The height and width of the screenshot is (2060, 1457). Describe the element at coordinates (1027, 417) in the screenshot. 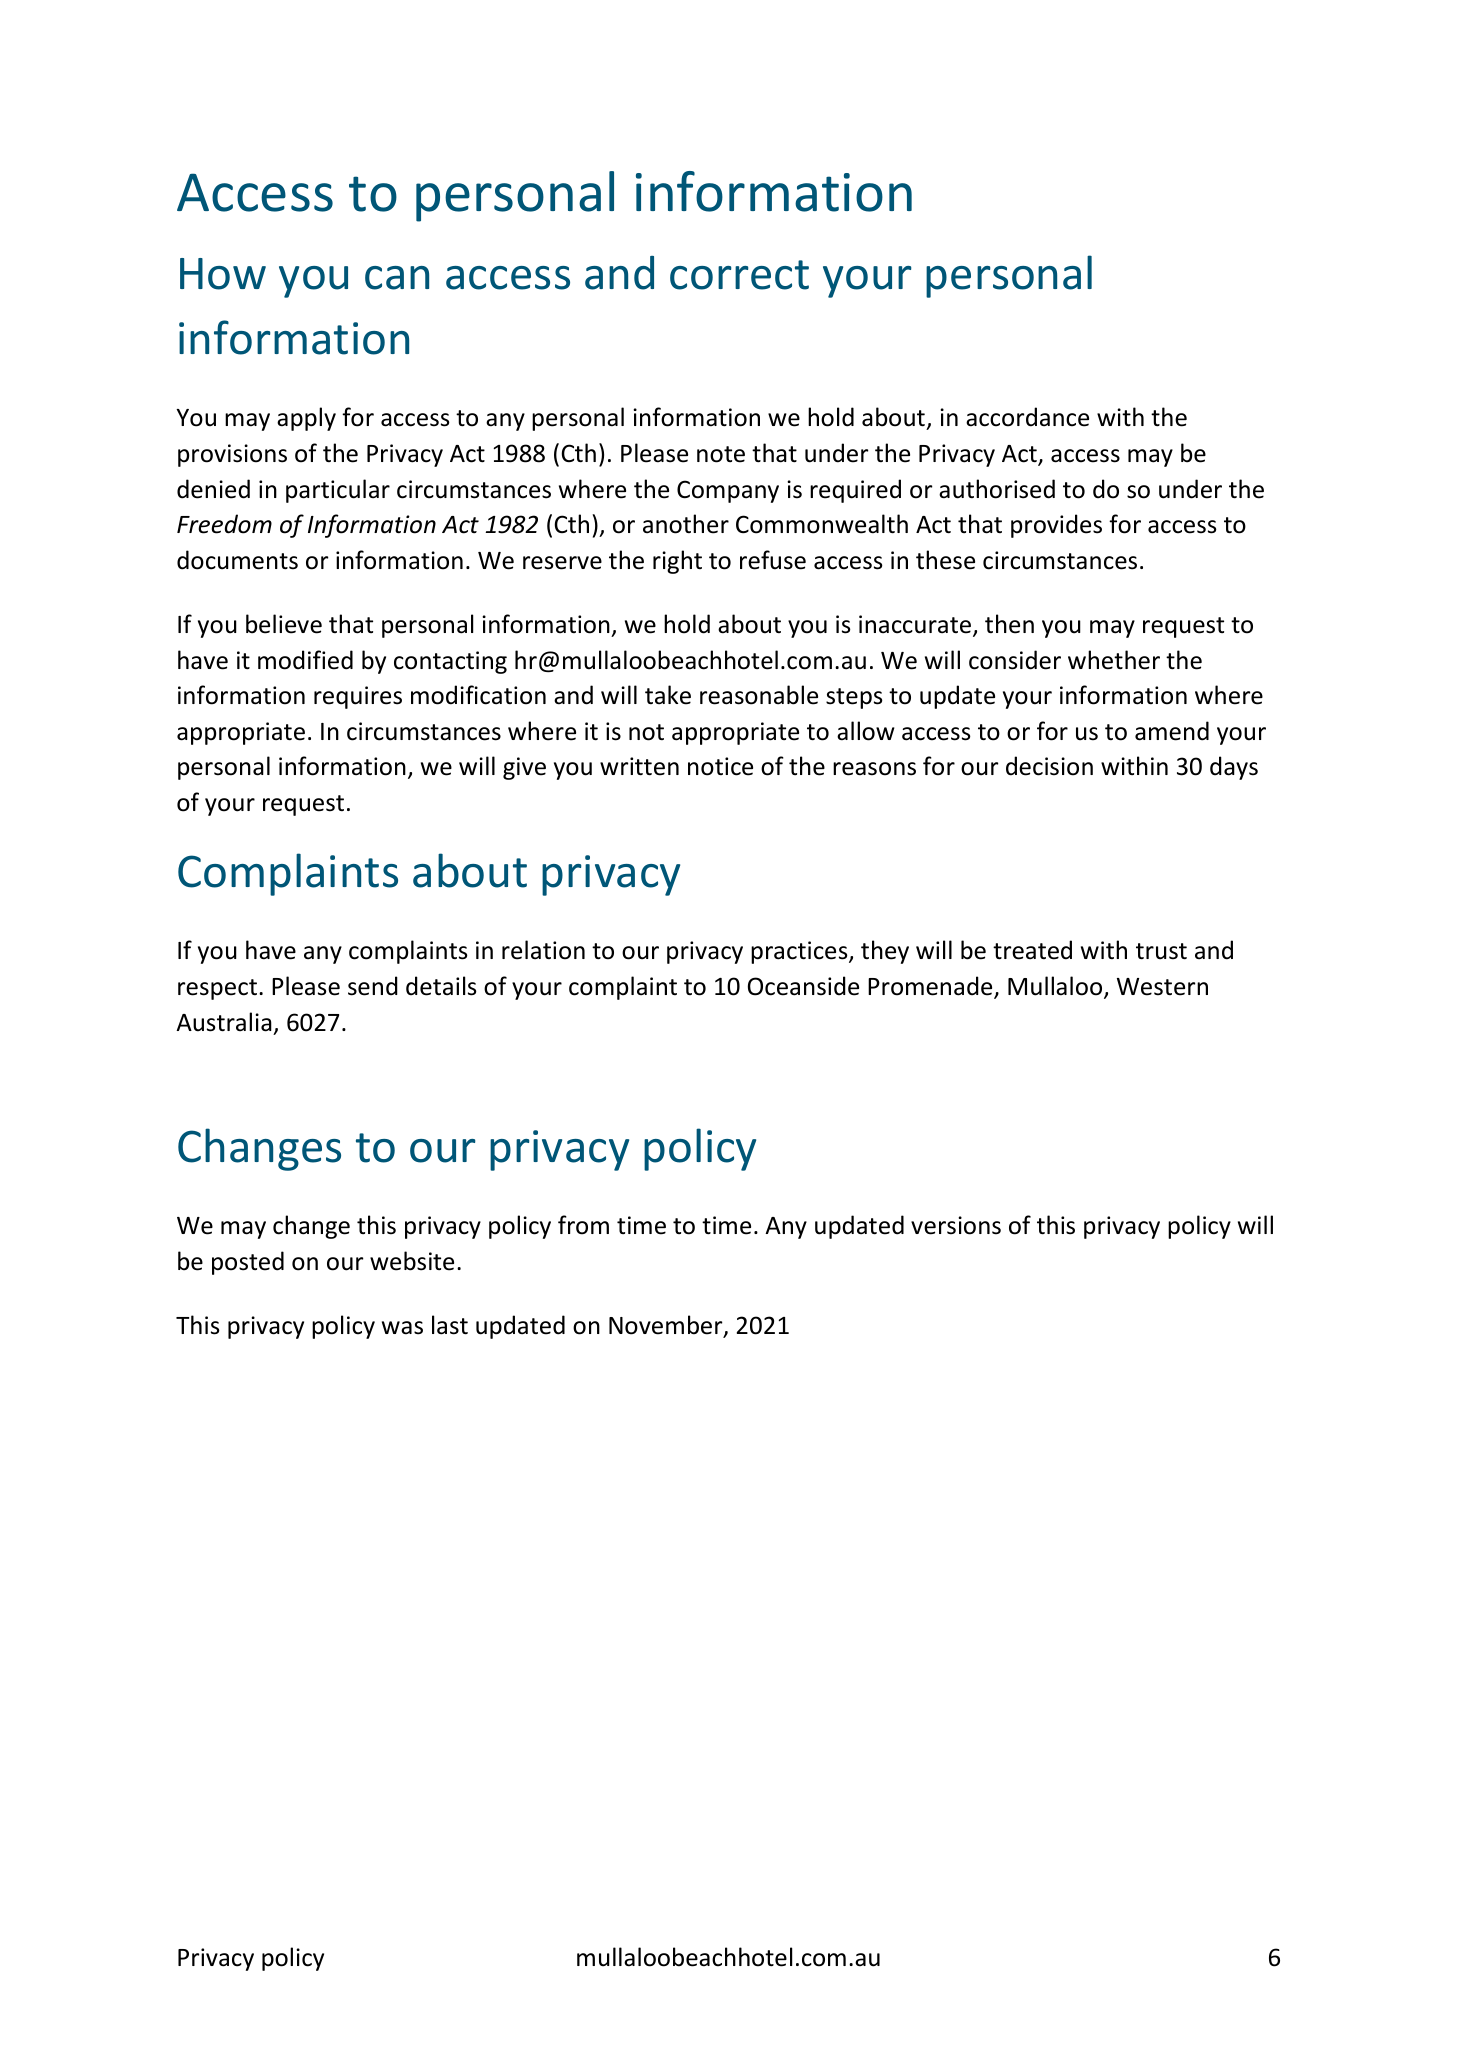

I see `accordance` at that location.
